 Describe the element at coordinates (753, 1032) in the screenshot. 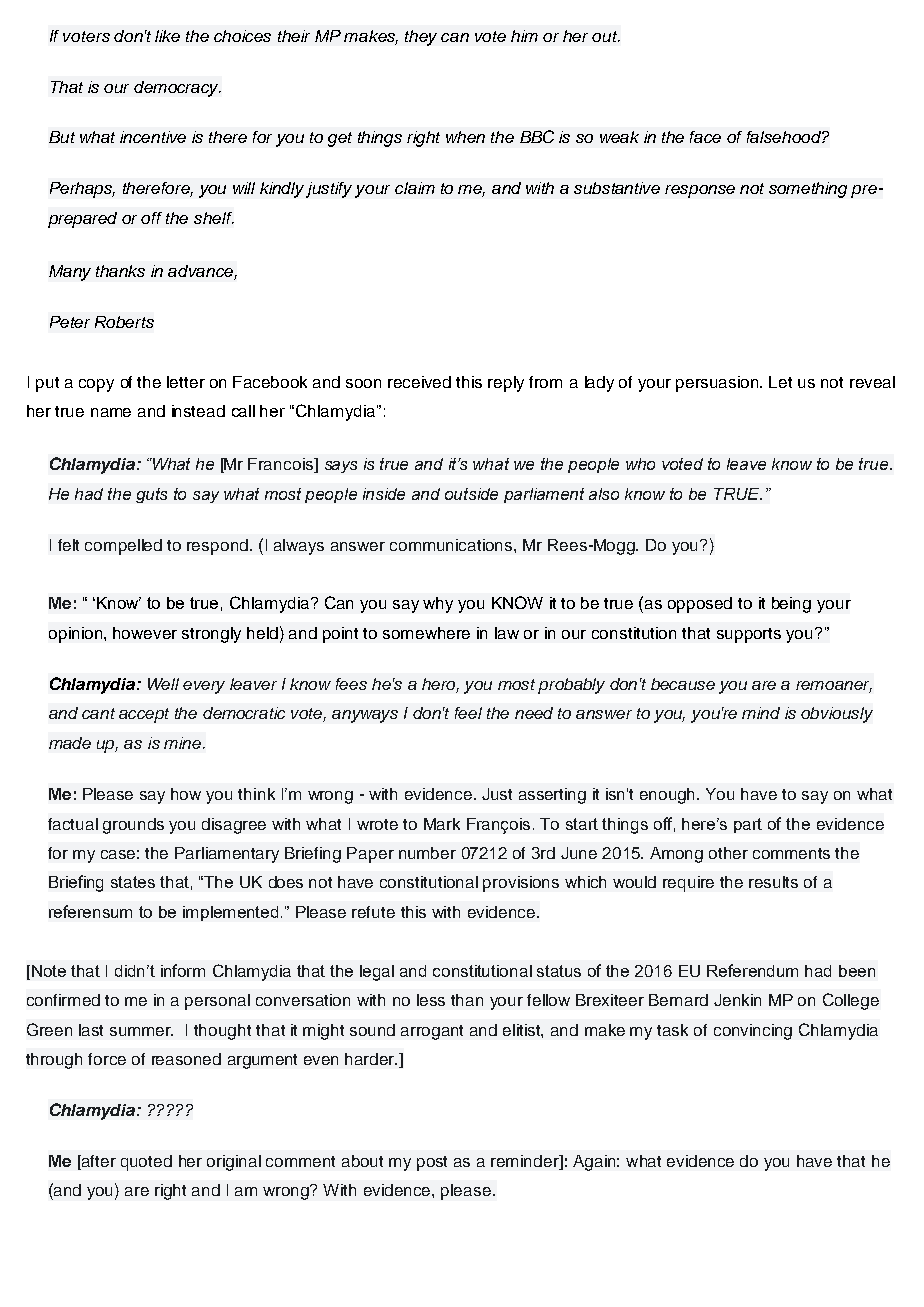

I see `convincing` at that location.
